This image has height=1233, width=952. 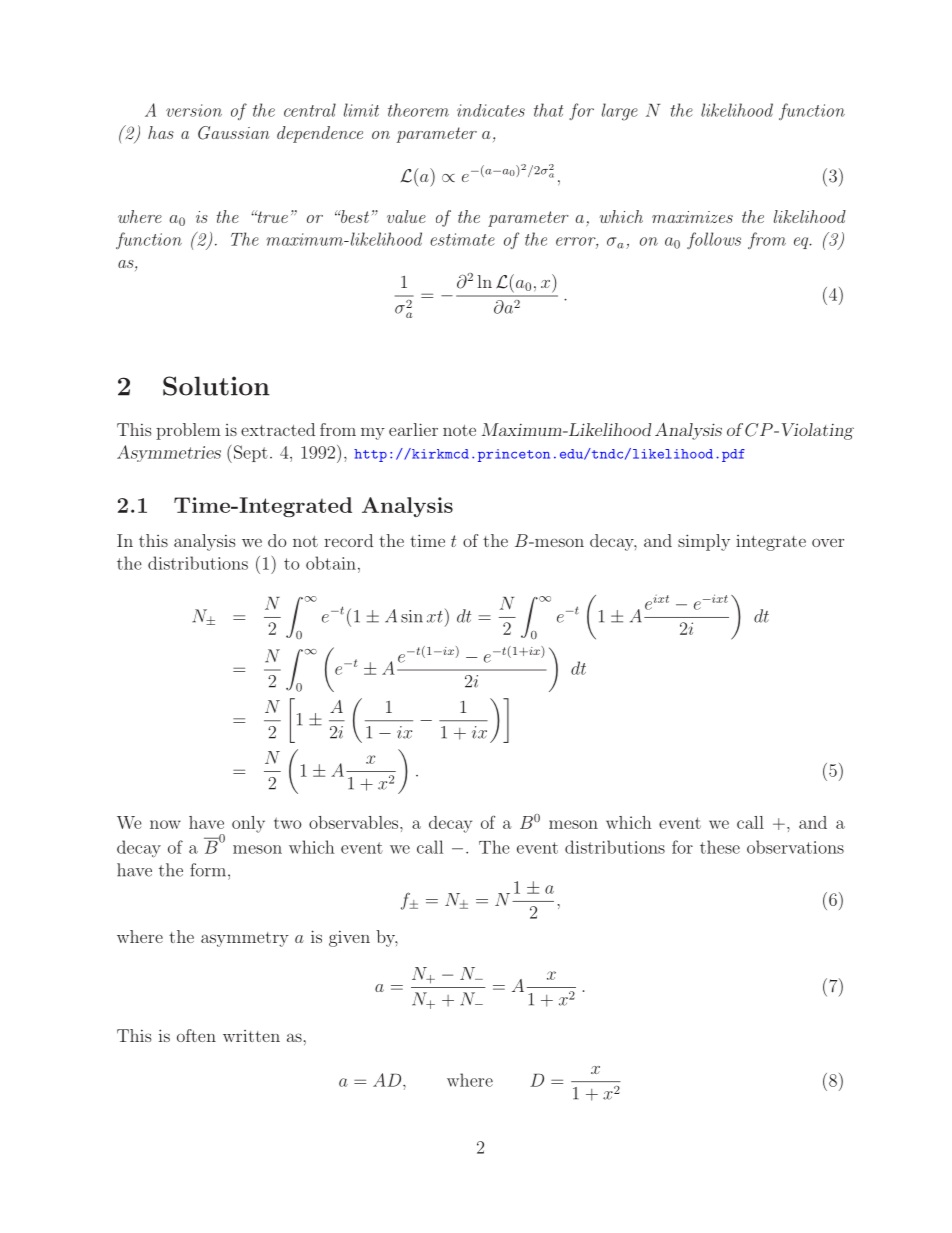 I want to click on these, so click(x=720, y=847).
